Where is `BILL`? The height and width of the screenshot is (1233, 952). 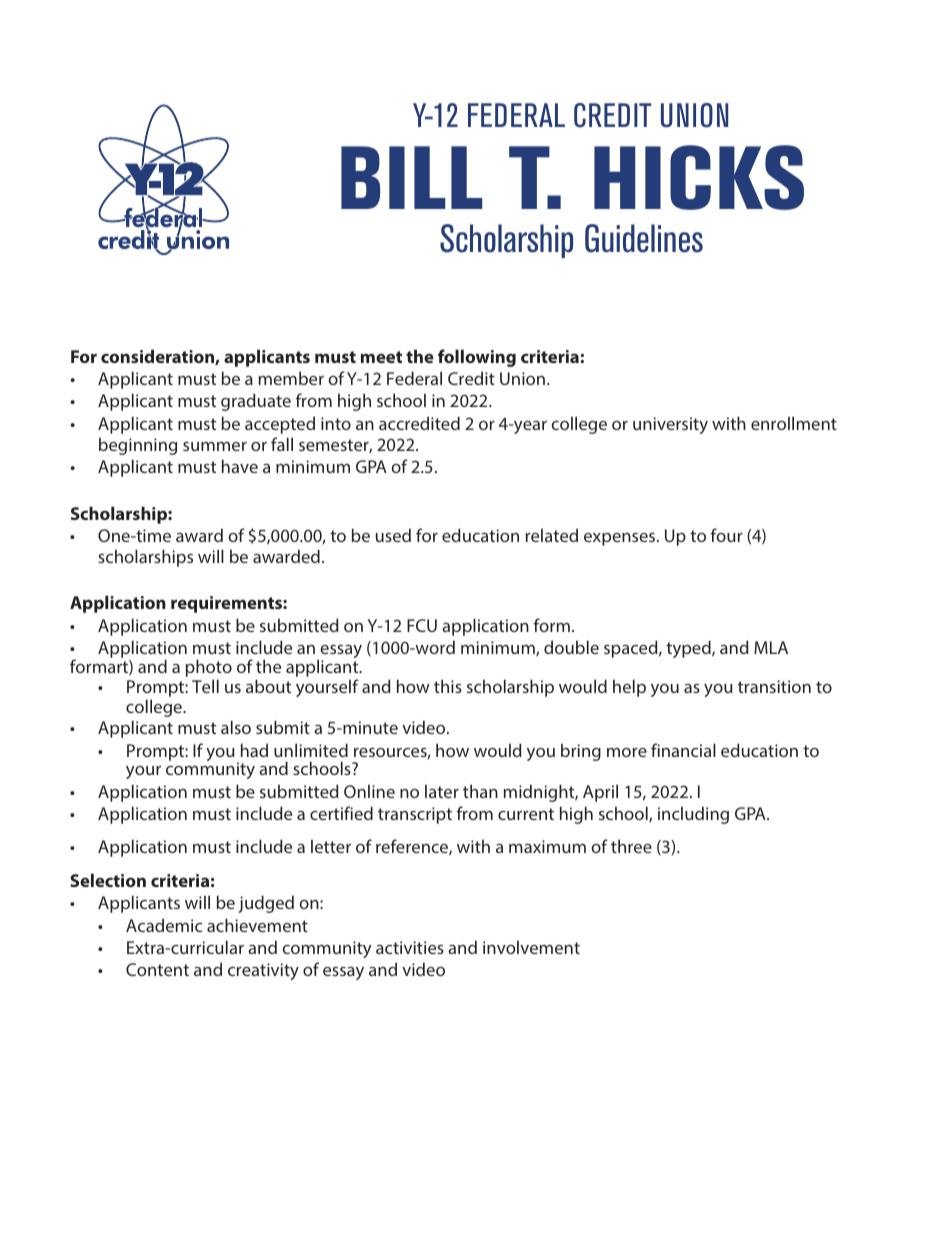
BILL is located at coordinates (411, 177).
